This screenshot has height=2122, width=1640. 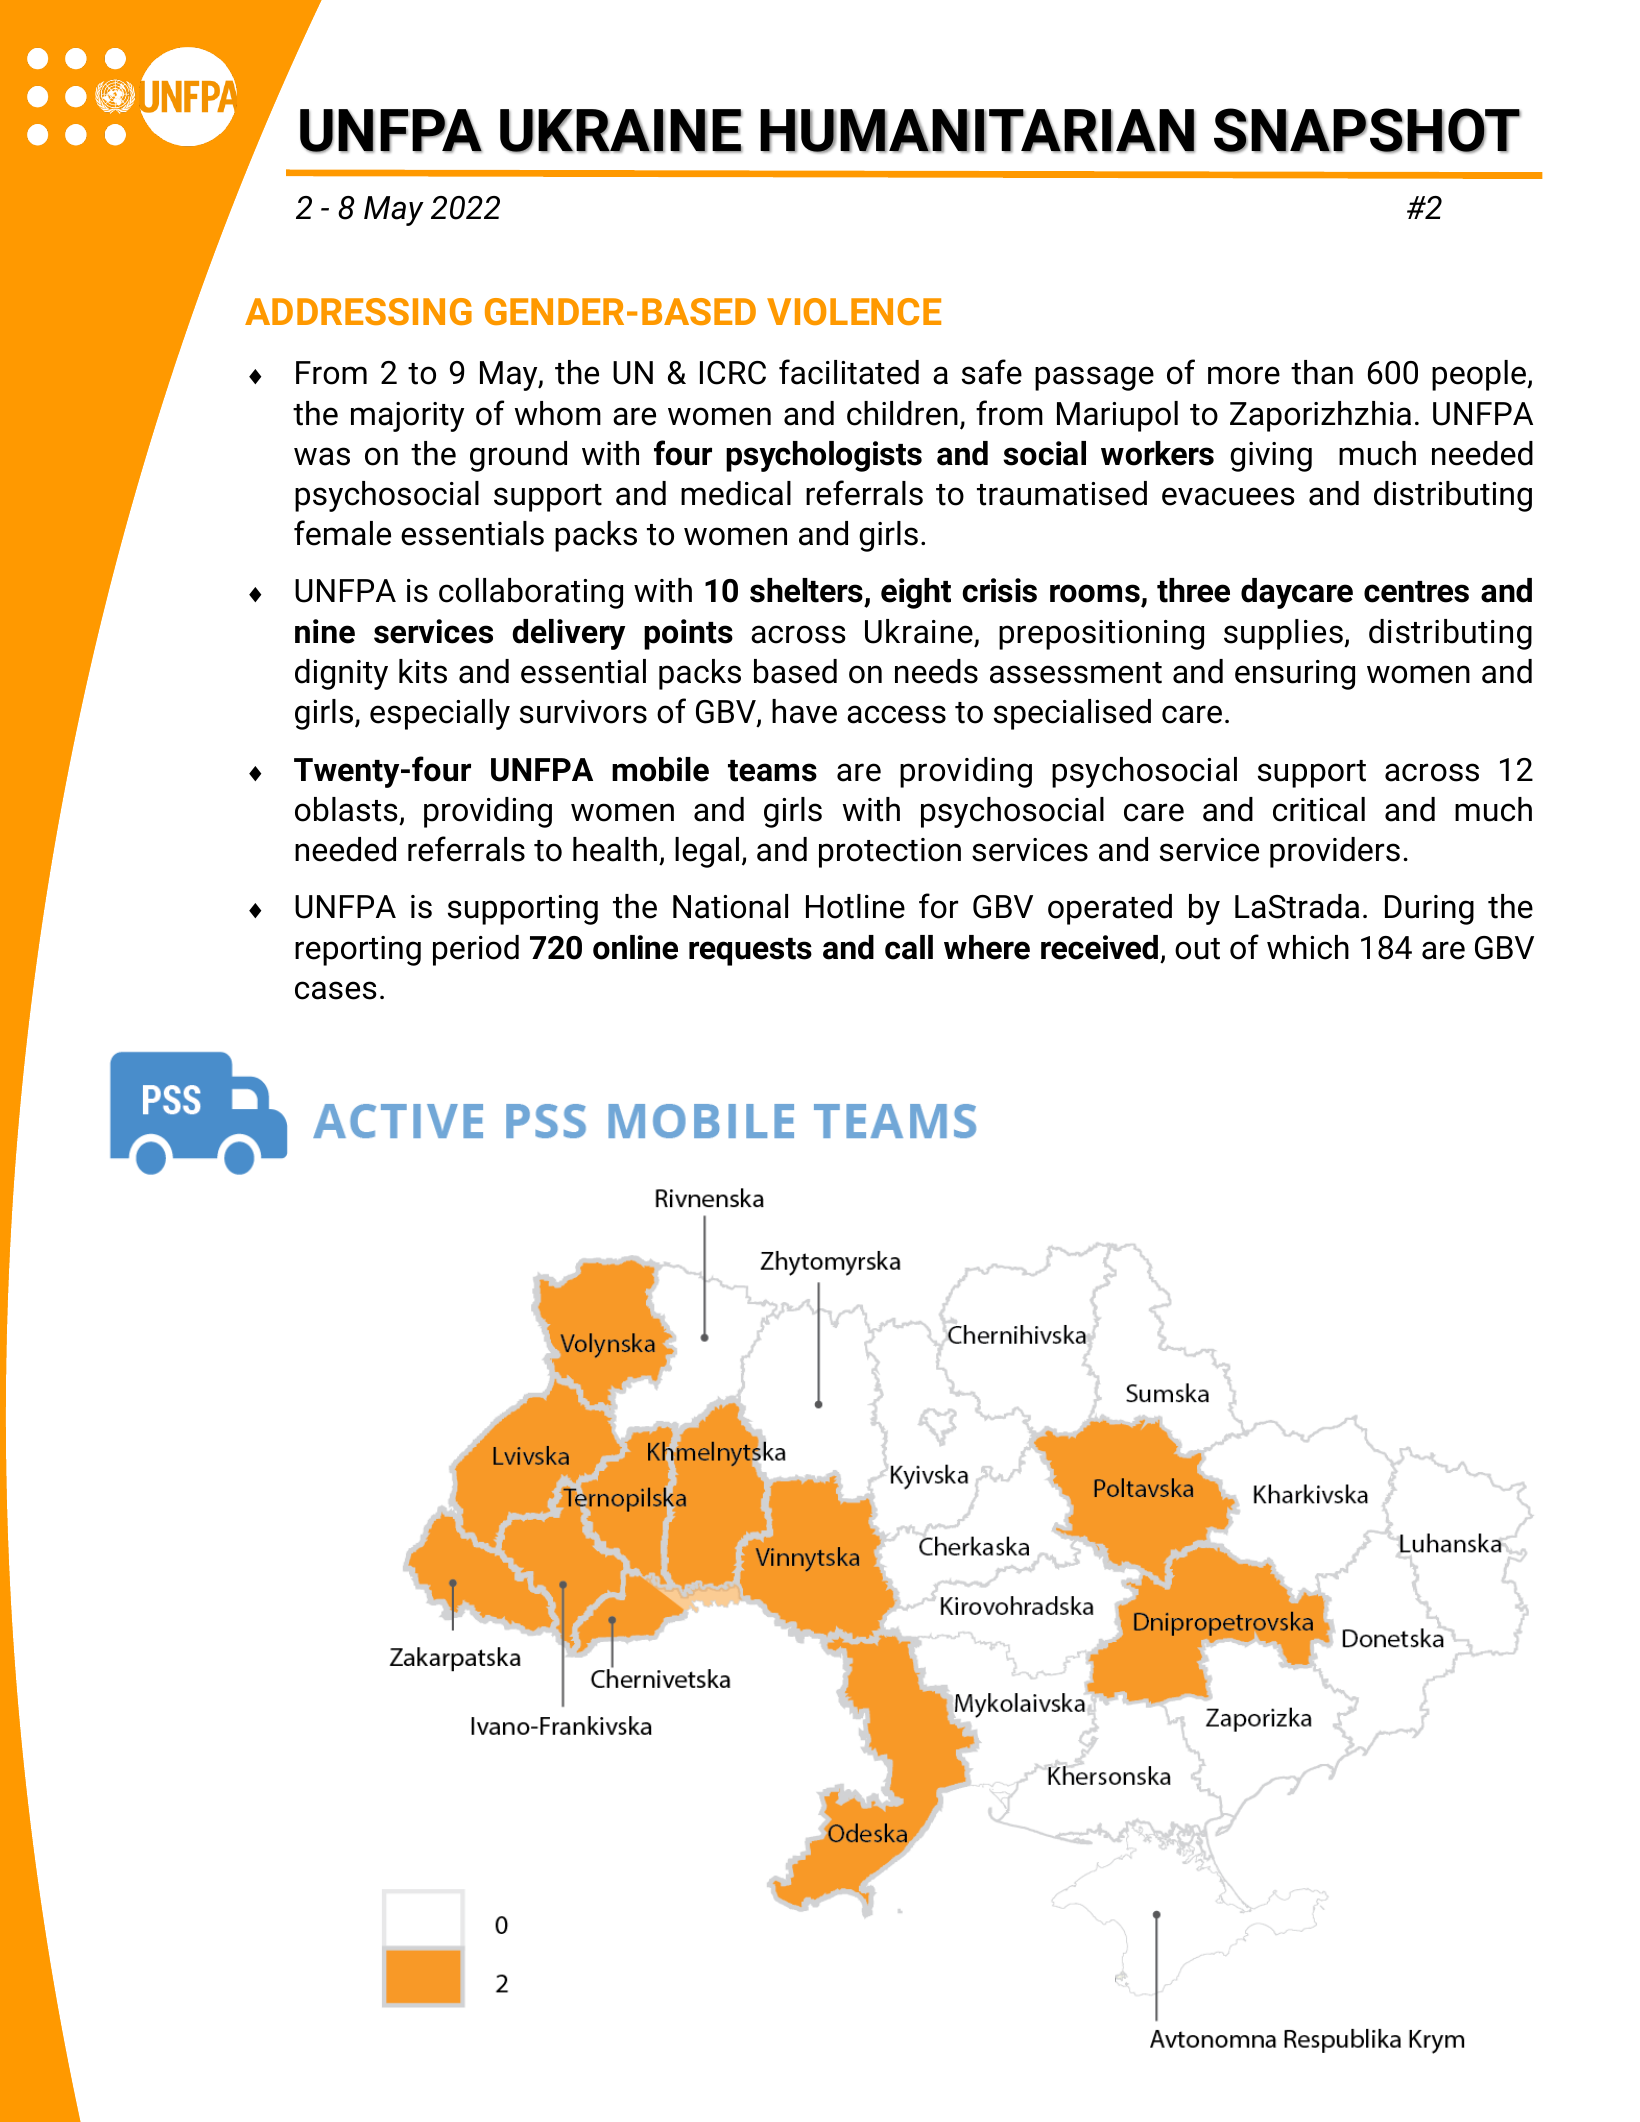 What do you see at coordinates (358, 311) in the screenshot?
I see `ADDRESSING` at bounding box center [358, 311].
